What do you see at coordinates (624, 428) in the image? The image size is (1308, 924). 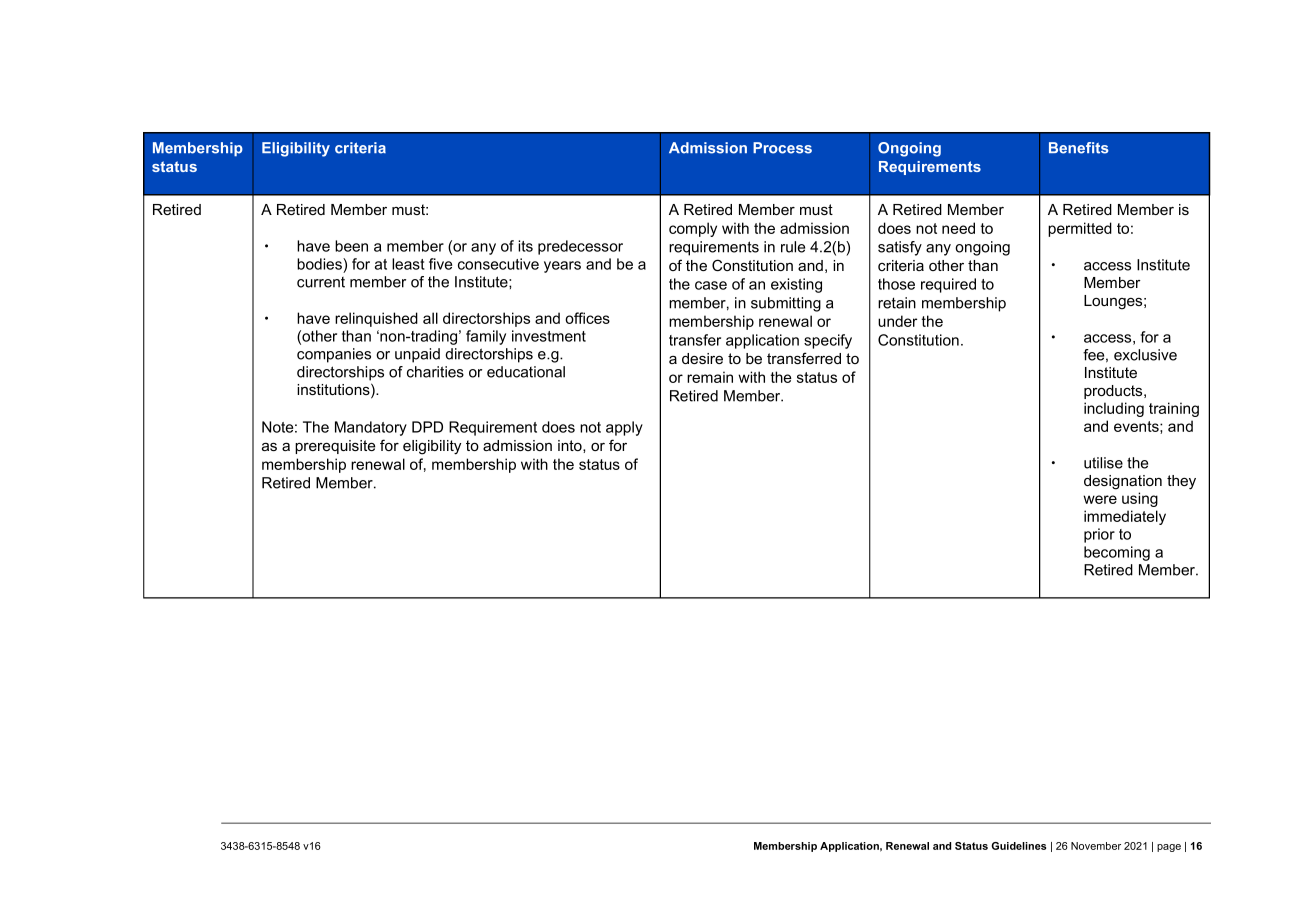 I see `apply` at bounding box center [624, 428].
